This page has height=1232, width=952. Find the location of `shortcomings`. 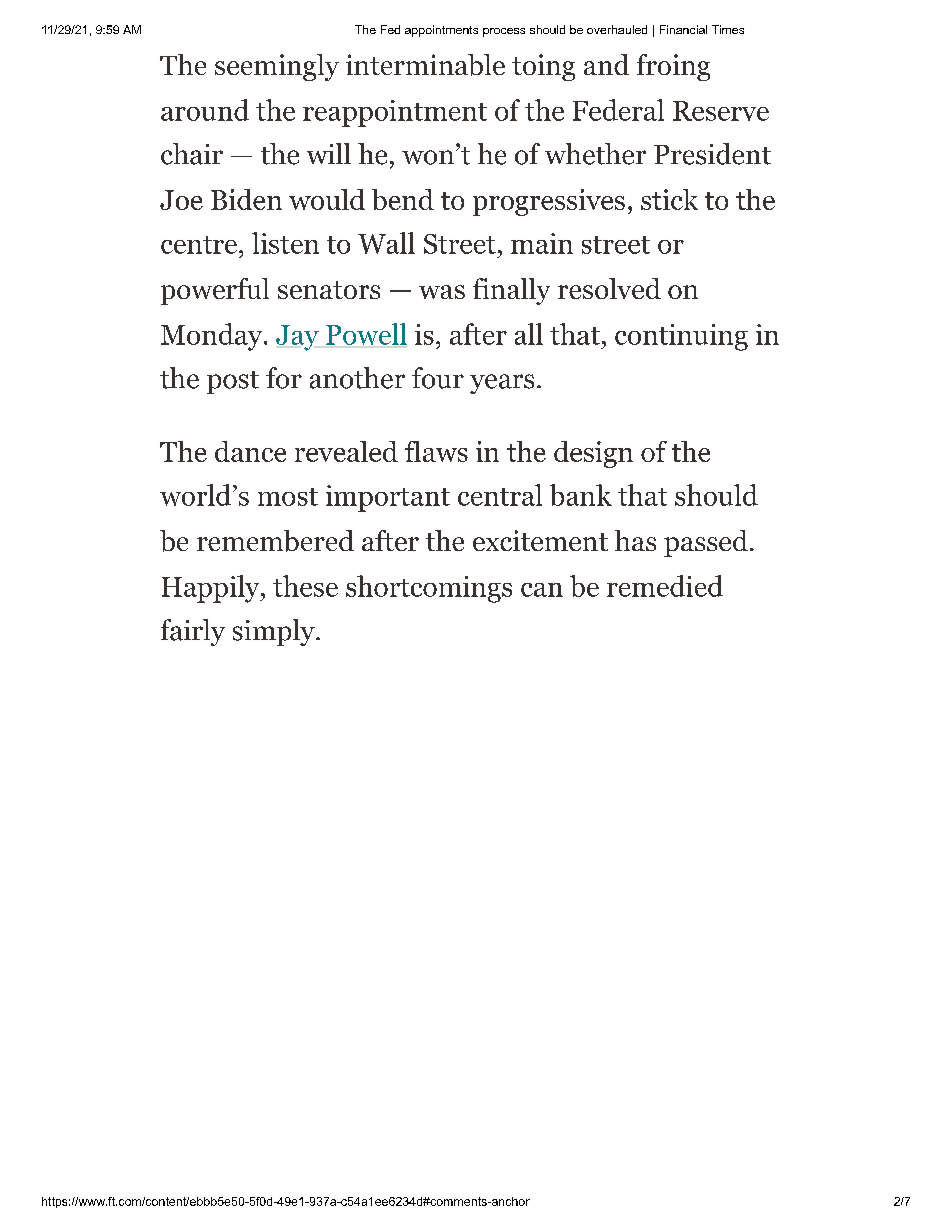

shortcomings is located at coordinates (429, 589).
